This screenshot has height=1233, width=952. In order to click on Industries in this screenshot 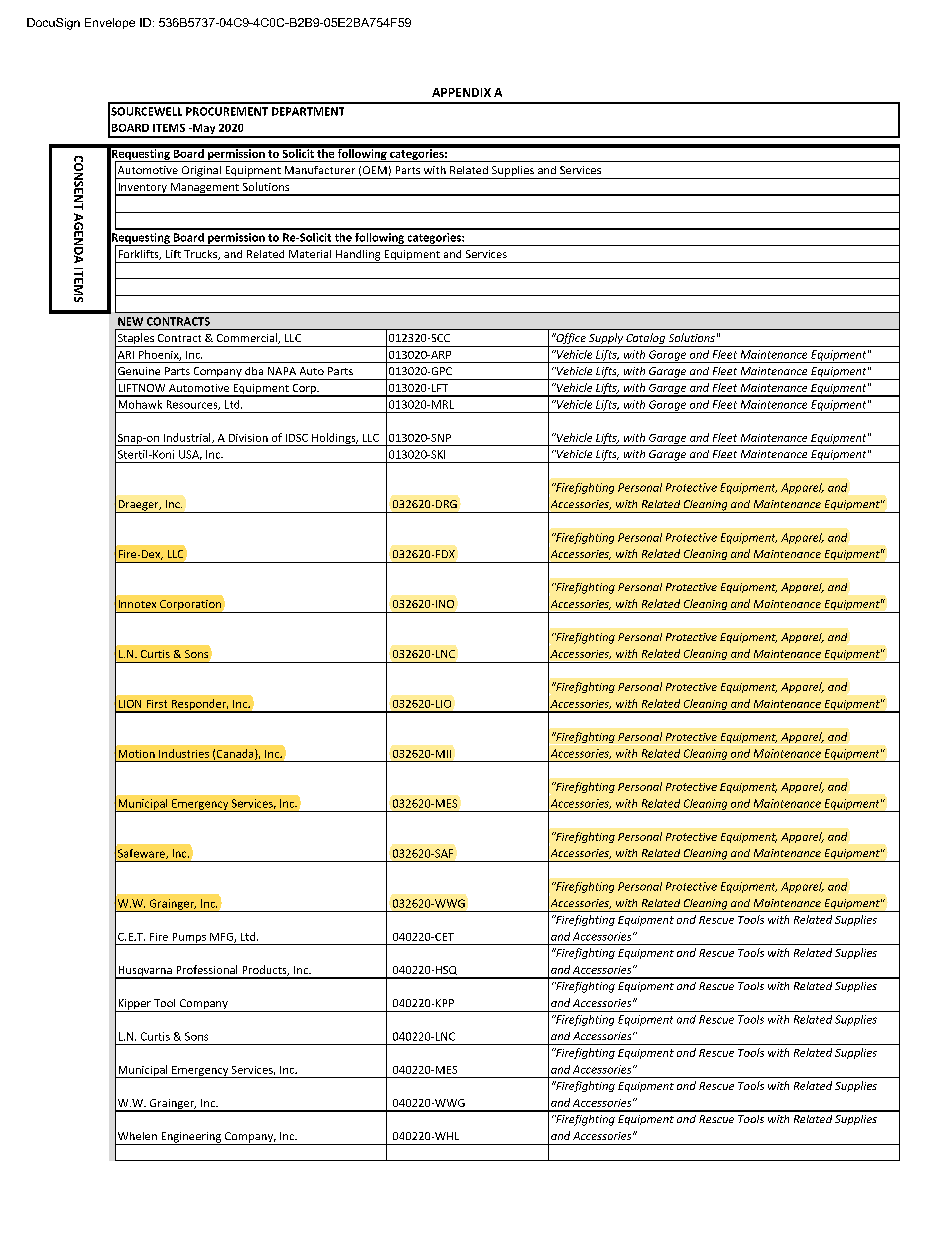, I will do `click(184, 753)`.
